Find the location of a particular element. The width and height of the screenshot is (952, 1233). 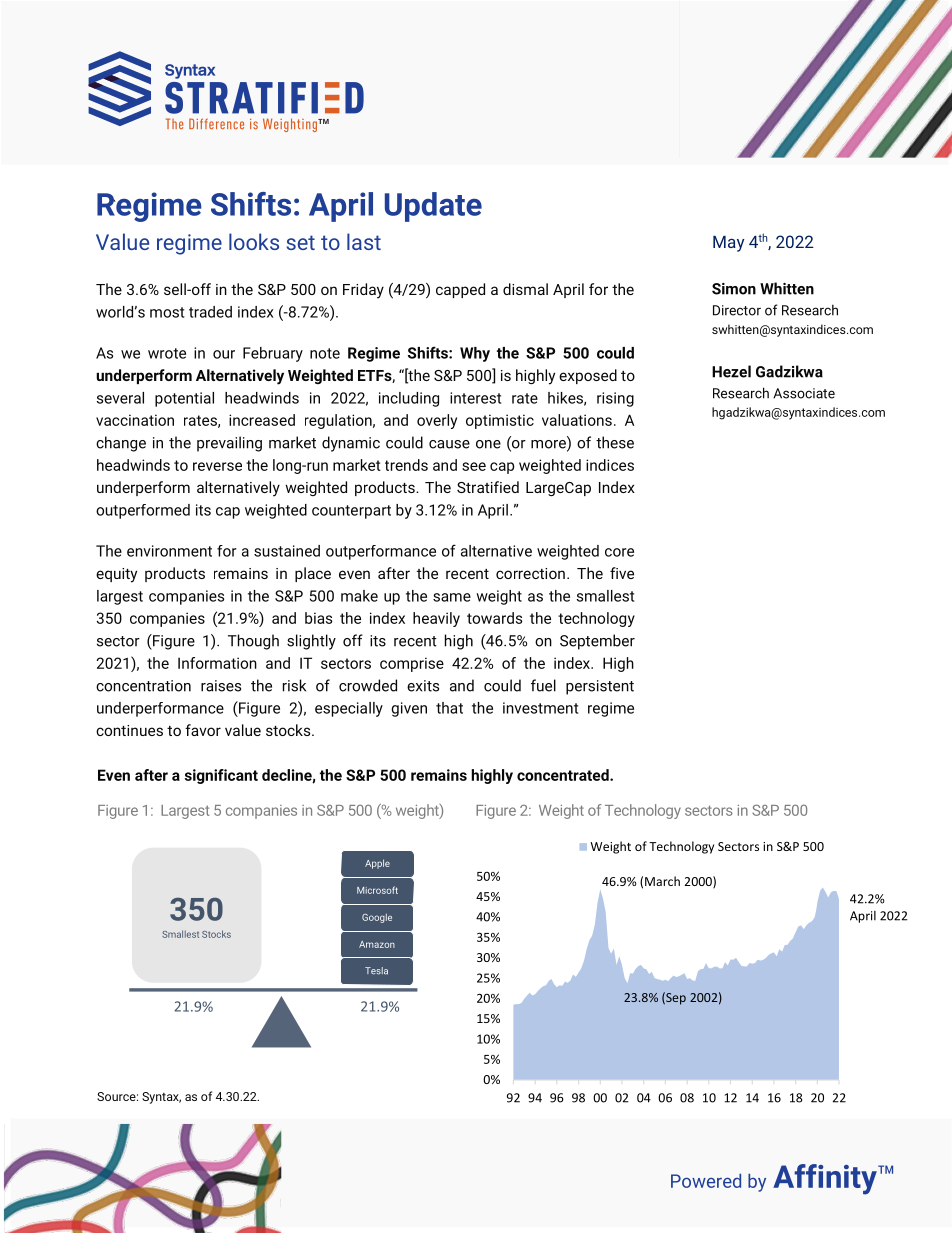

May is located at coordinates (728, 244).
